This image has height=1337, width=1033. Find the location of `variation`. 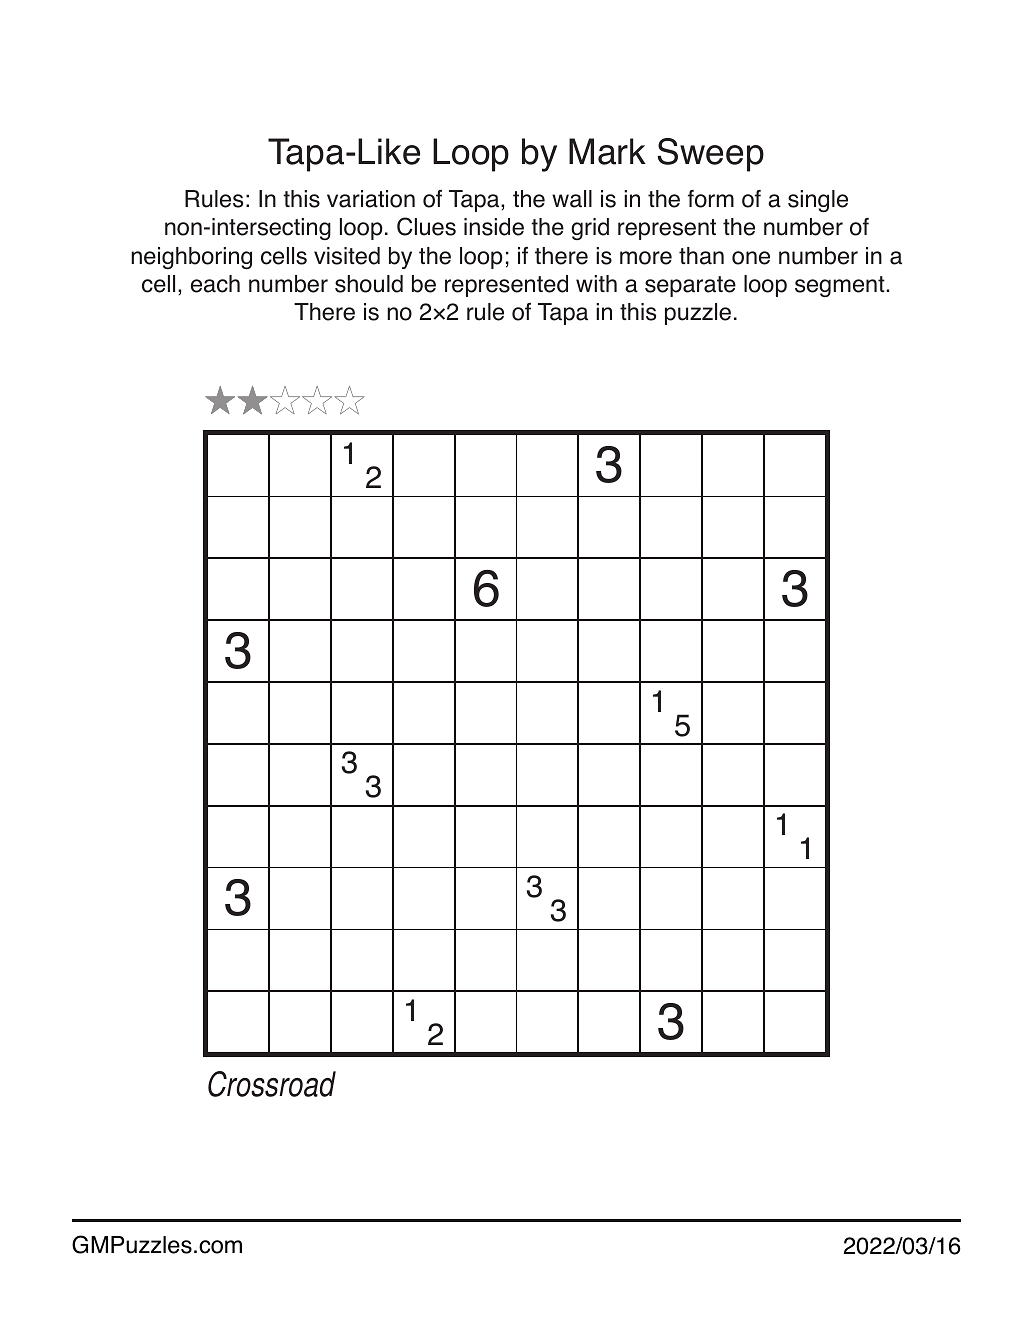

variation is located at coordinates (371, 199).
